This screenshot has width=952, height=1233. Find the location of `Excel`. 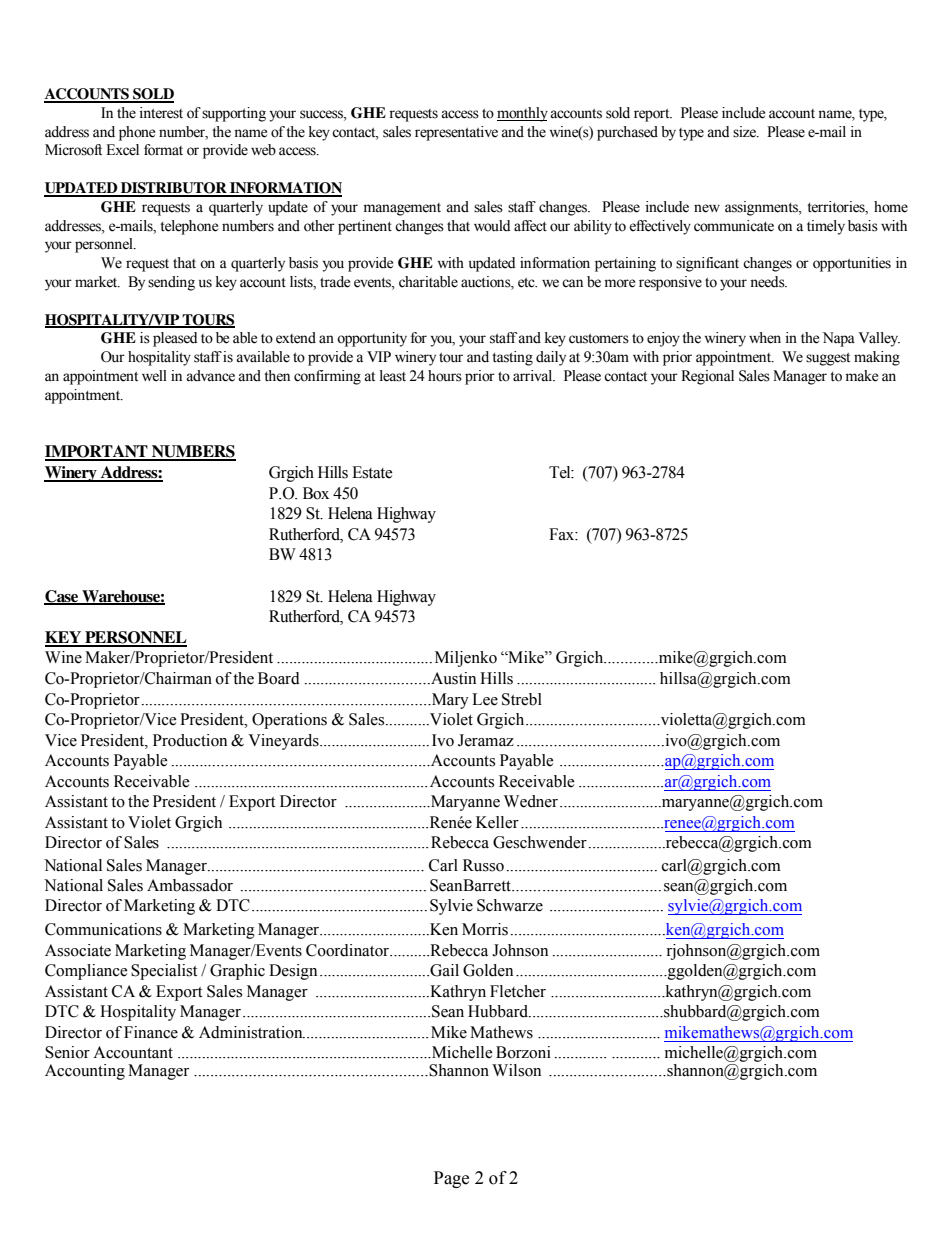

Excel is located at coordinates (122, 150).
